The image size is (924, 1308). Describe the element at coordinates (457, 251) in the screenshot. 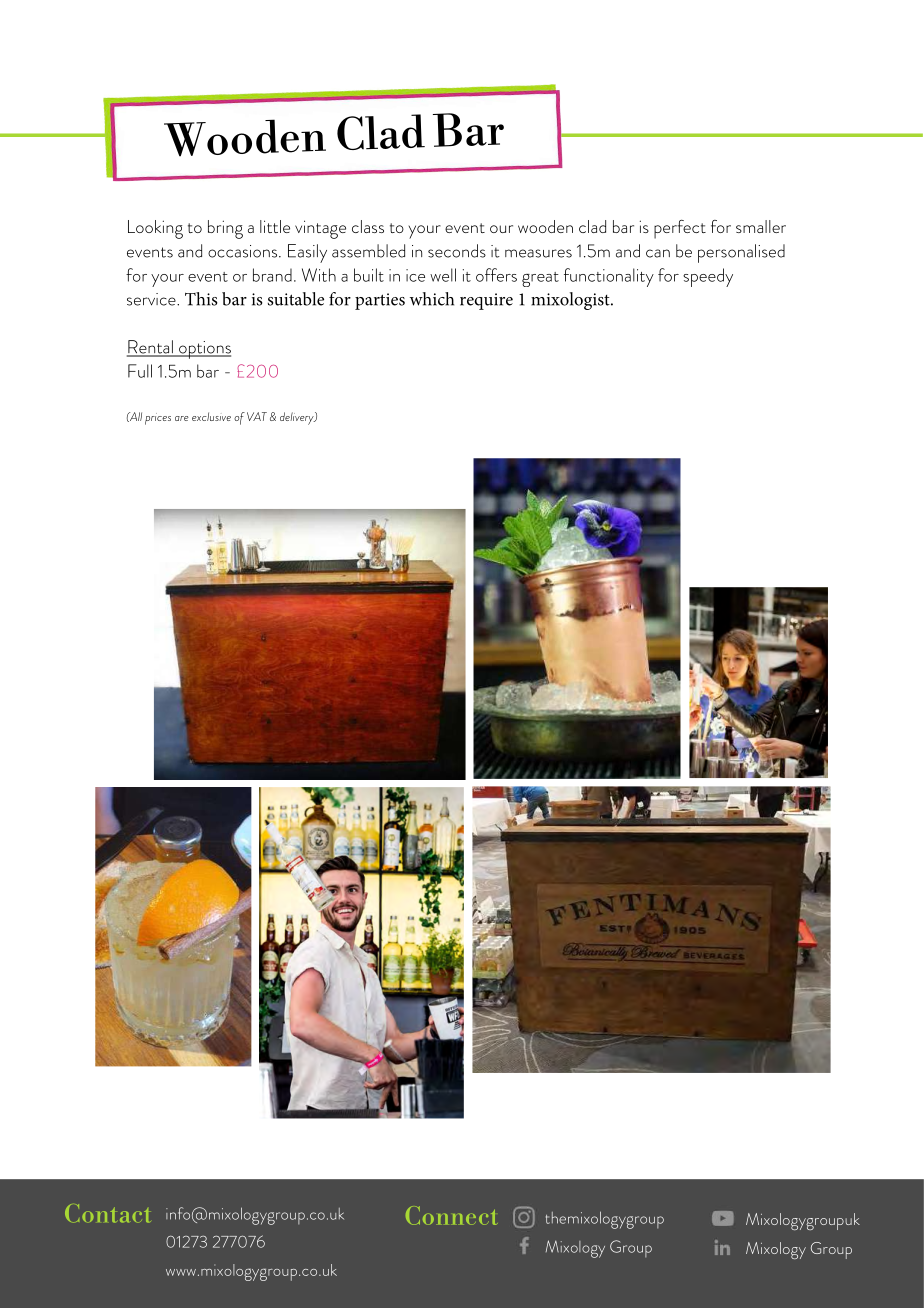

I see `seconds` at that location.
